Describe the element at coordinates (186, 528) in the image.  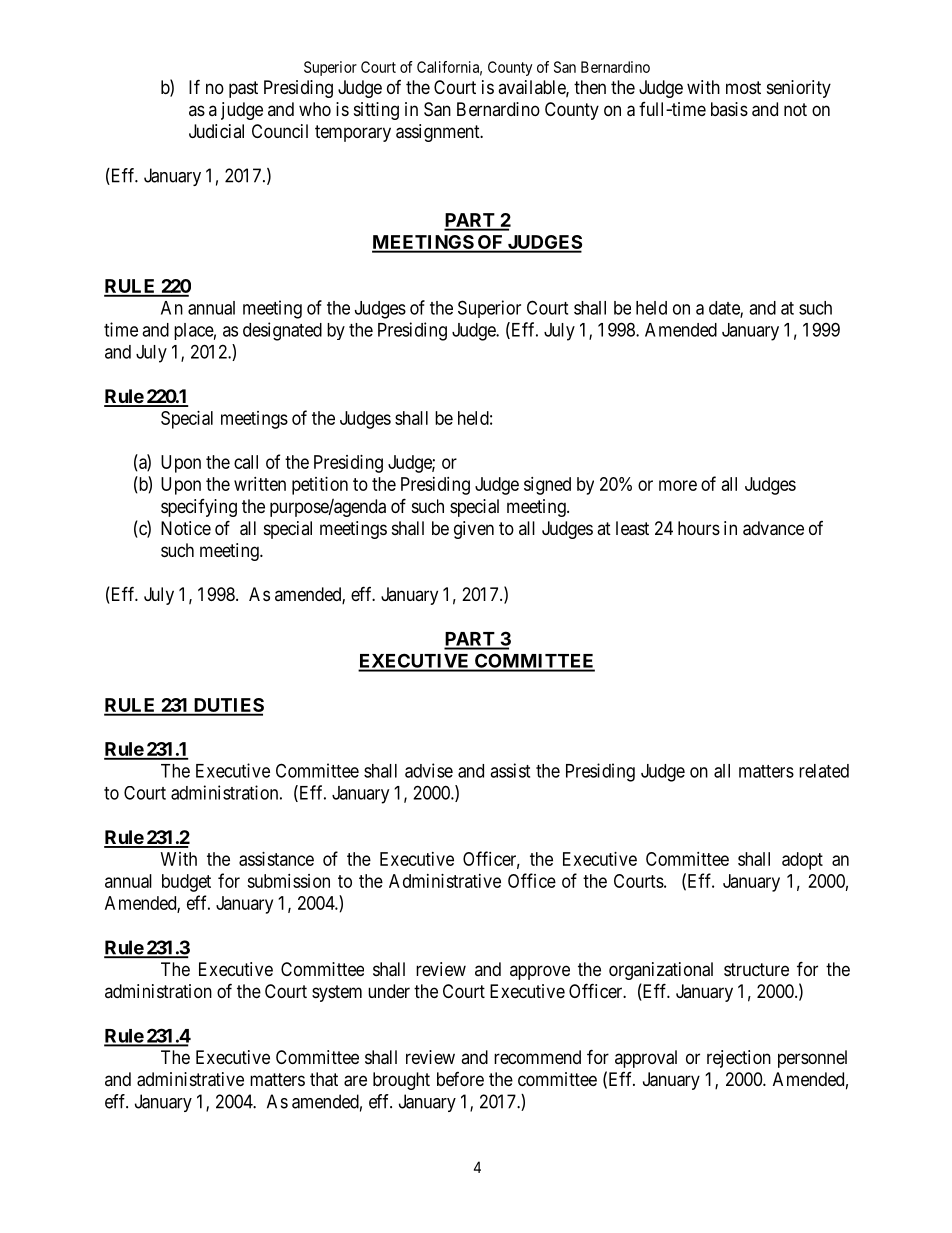
I see `Notice` at that location.
